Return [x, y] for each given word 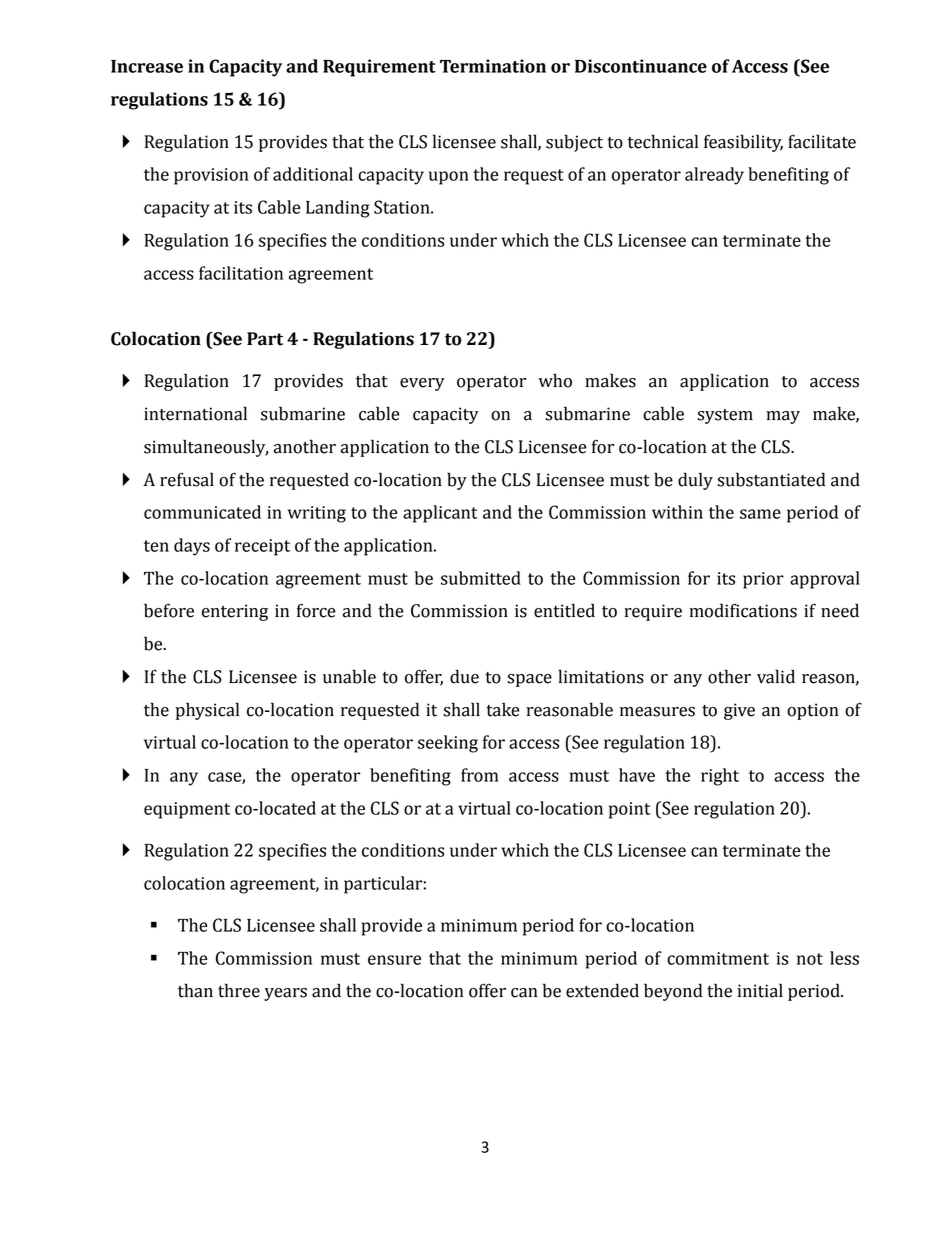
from [479, 775]
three [239, 990]
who [555, 380]
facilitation [241, 273]
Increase [147, 66]
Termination [493, 66]
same [760, 514]
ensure [394, 960]
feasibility [743, 143]
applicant [440, 514]
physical [207, 711]
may [783, 417]
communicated [202, 512]
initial [760, 990]
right [720, 777]
